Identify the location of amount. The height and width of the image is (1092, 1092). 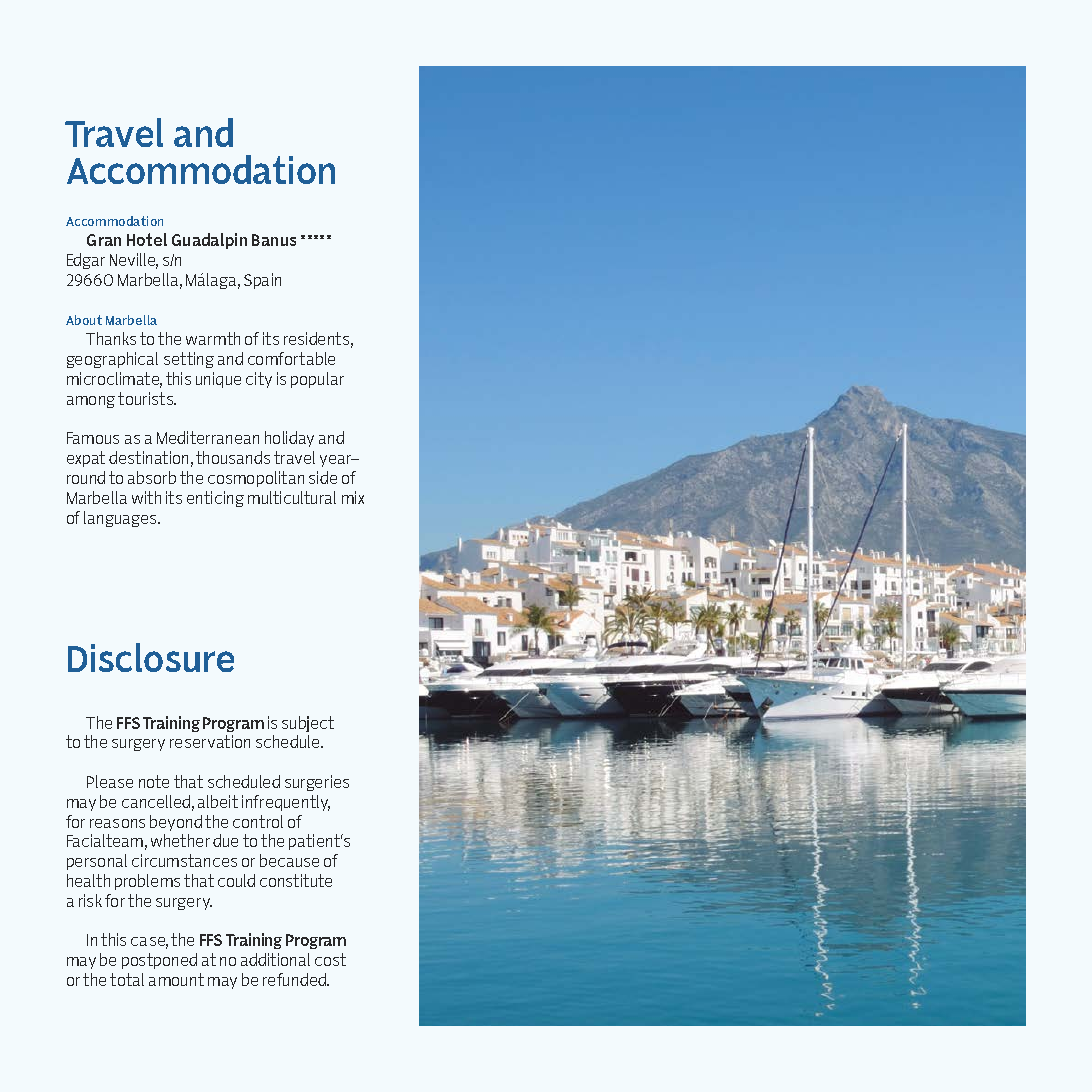
(176, 979).
